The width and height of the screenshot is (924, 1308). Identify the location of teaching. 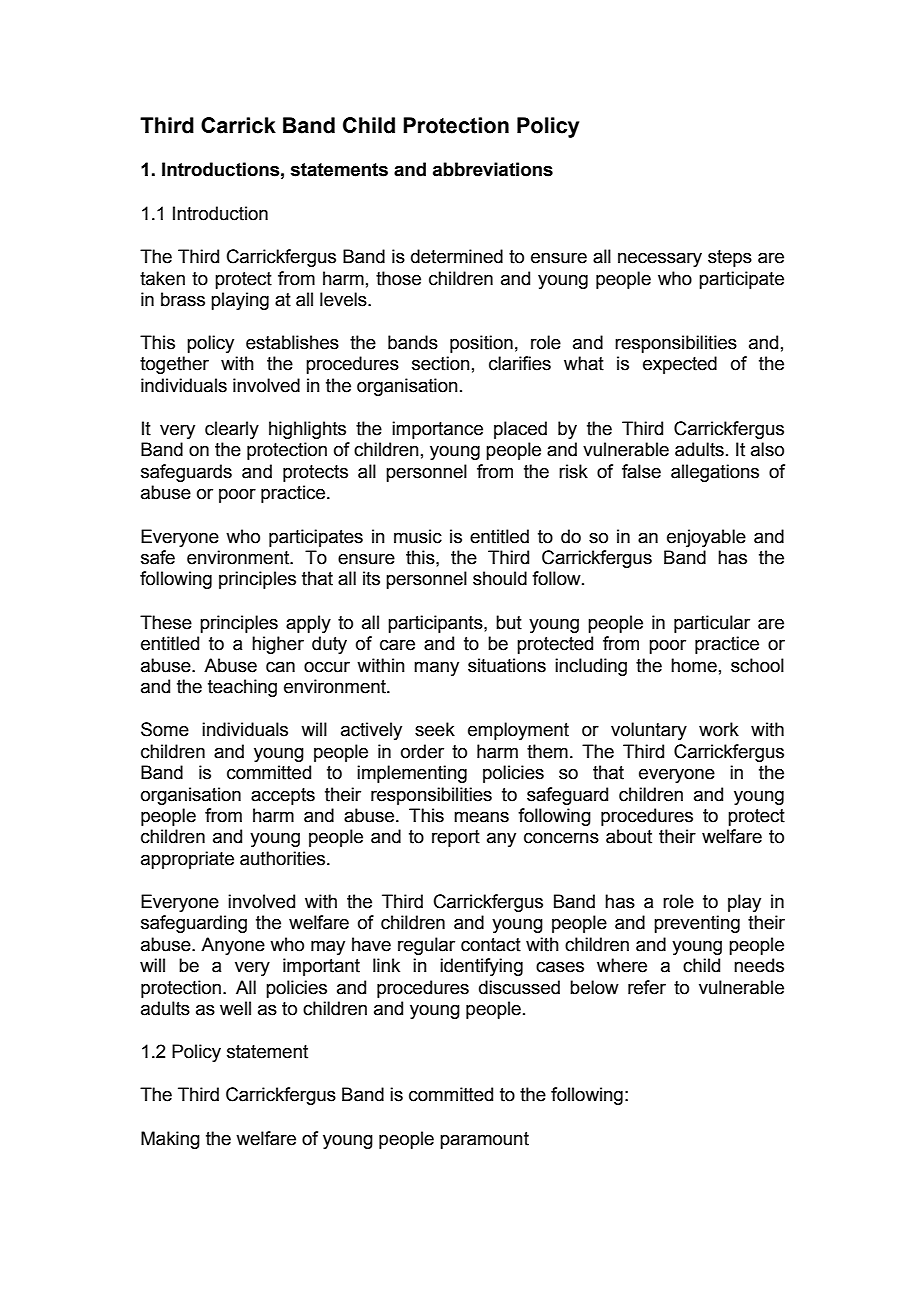
(242, 688).
